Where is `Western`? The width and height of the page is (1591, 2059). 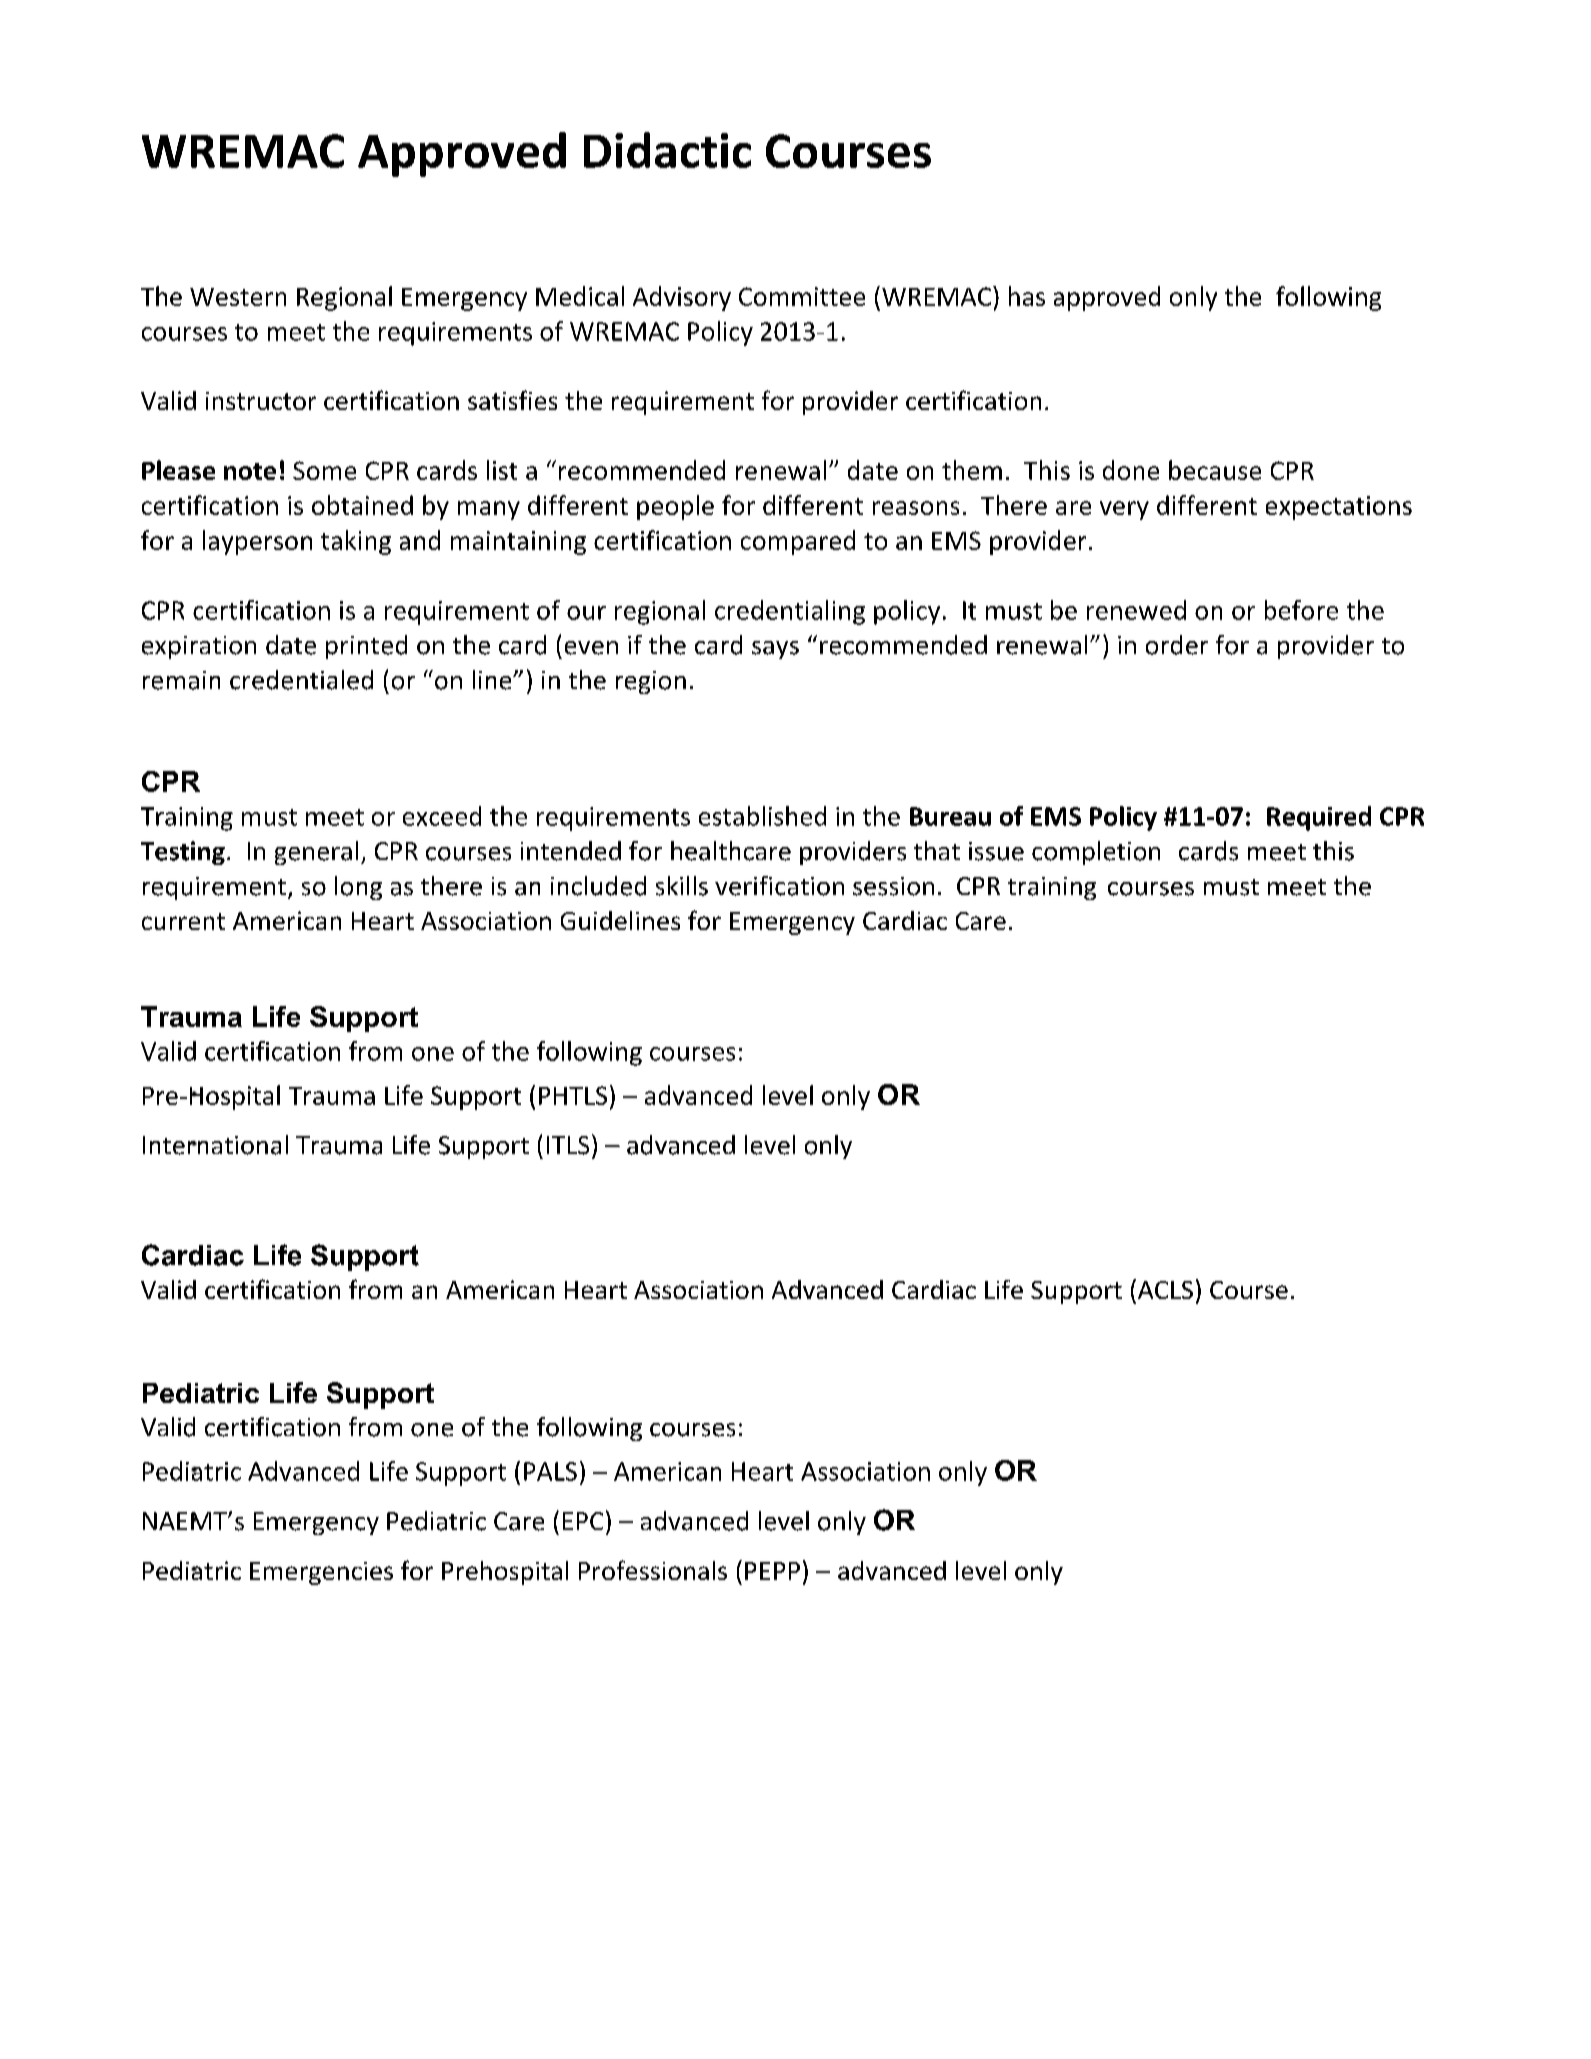 Western is located at coordinates (238, 297).
